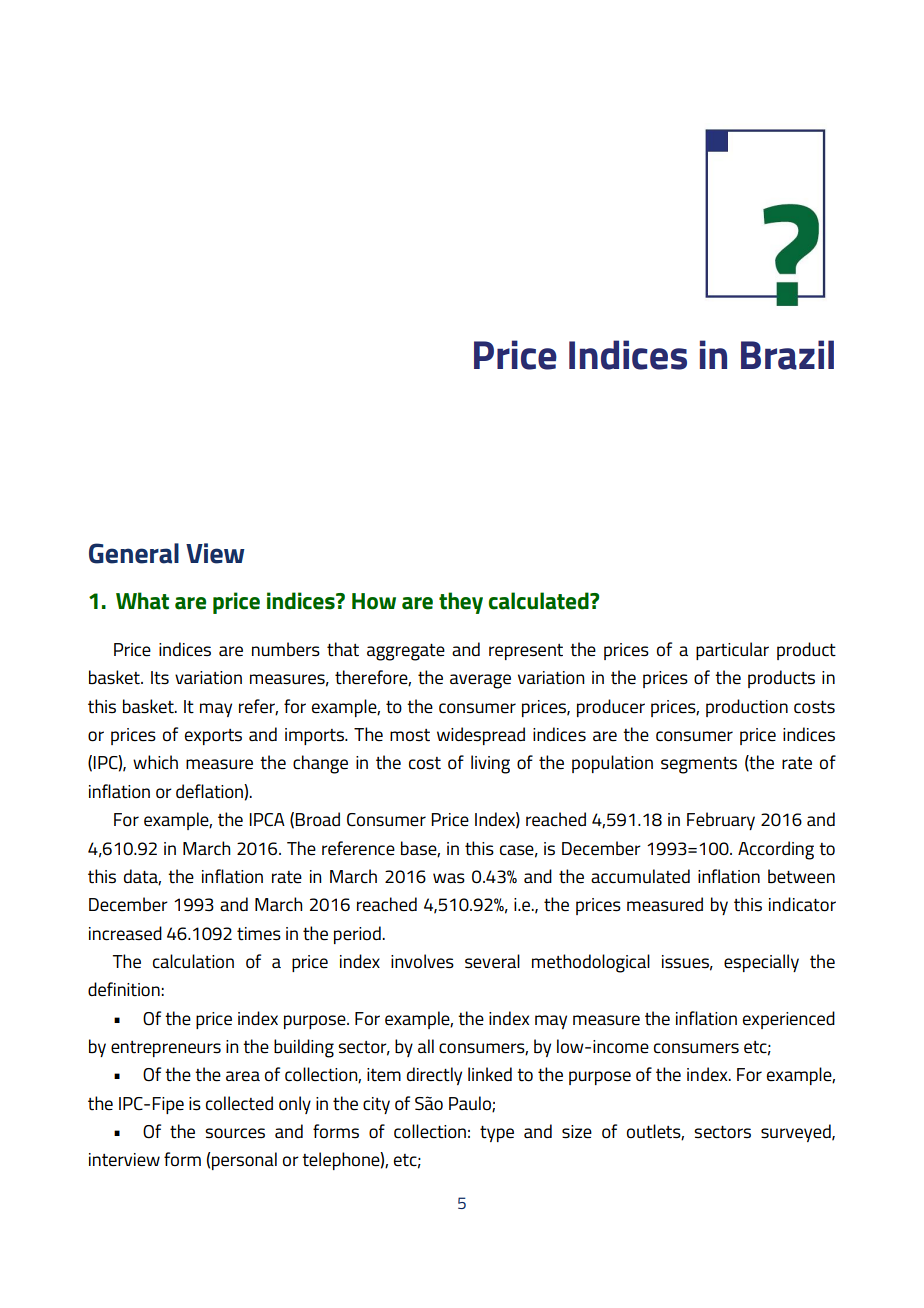 This screenshot has width=924, height=1308. What do you see at coordinates (577, 1132) in the screenshot?
I see `size` at bounding box center [577, 1132].
